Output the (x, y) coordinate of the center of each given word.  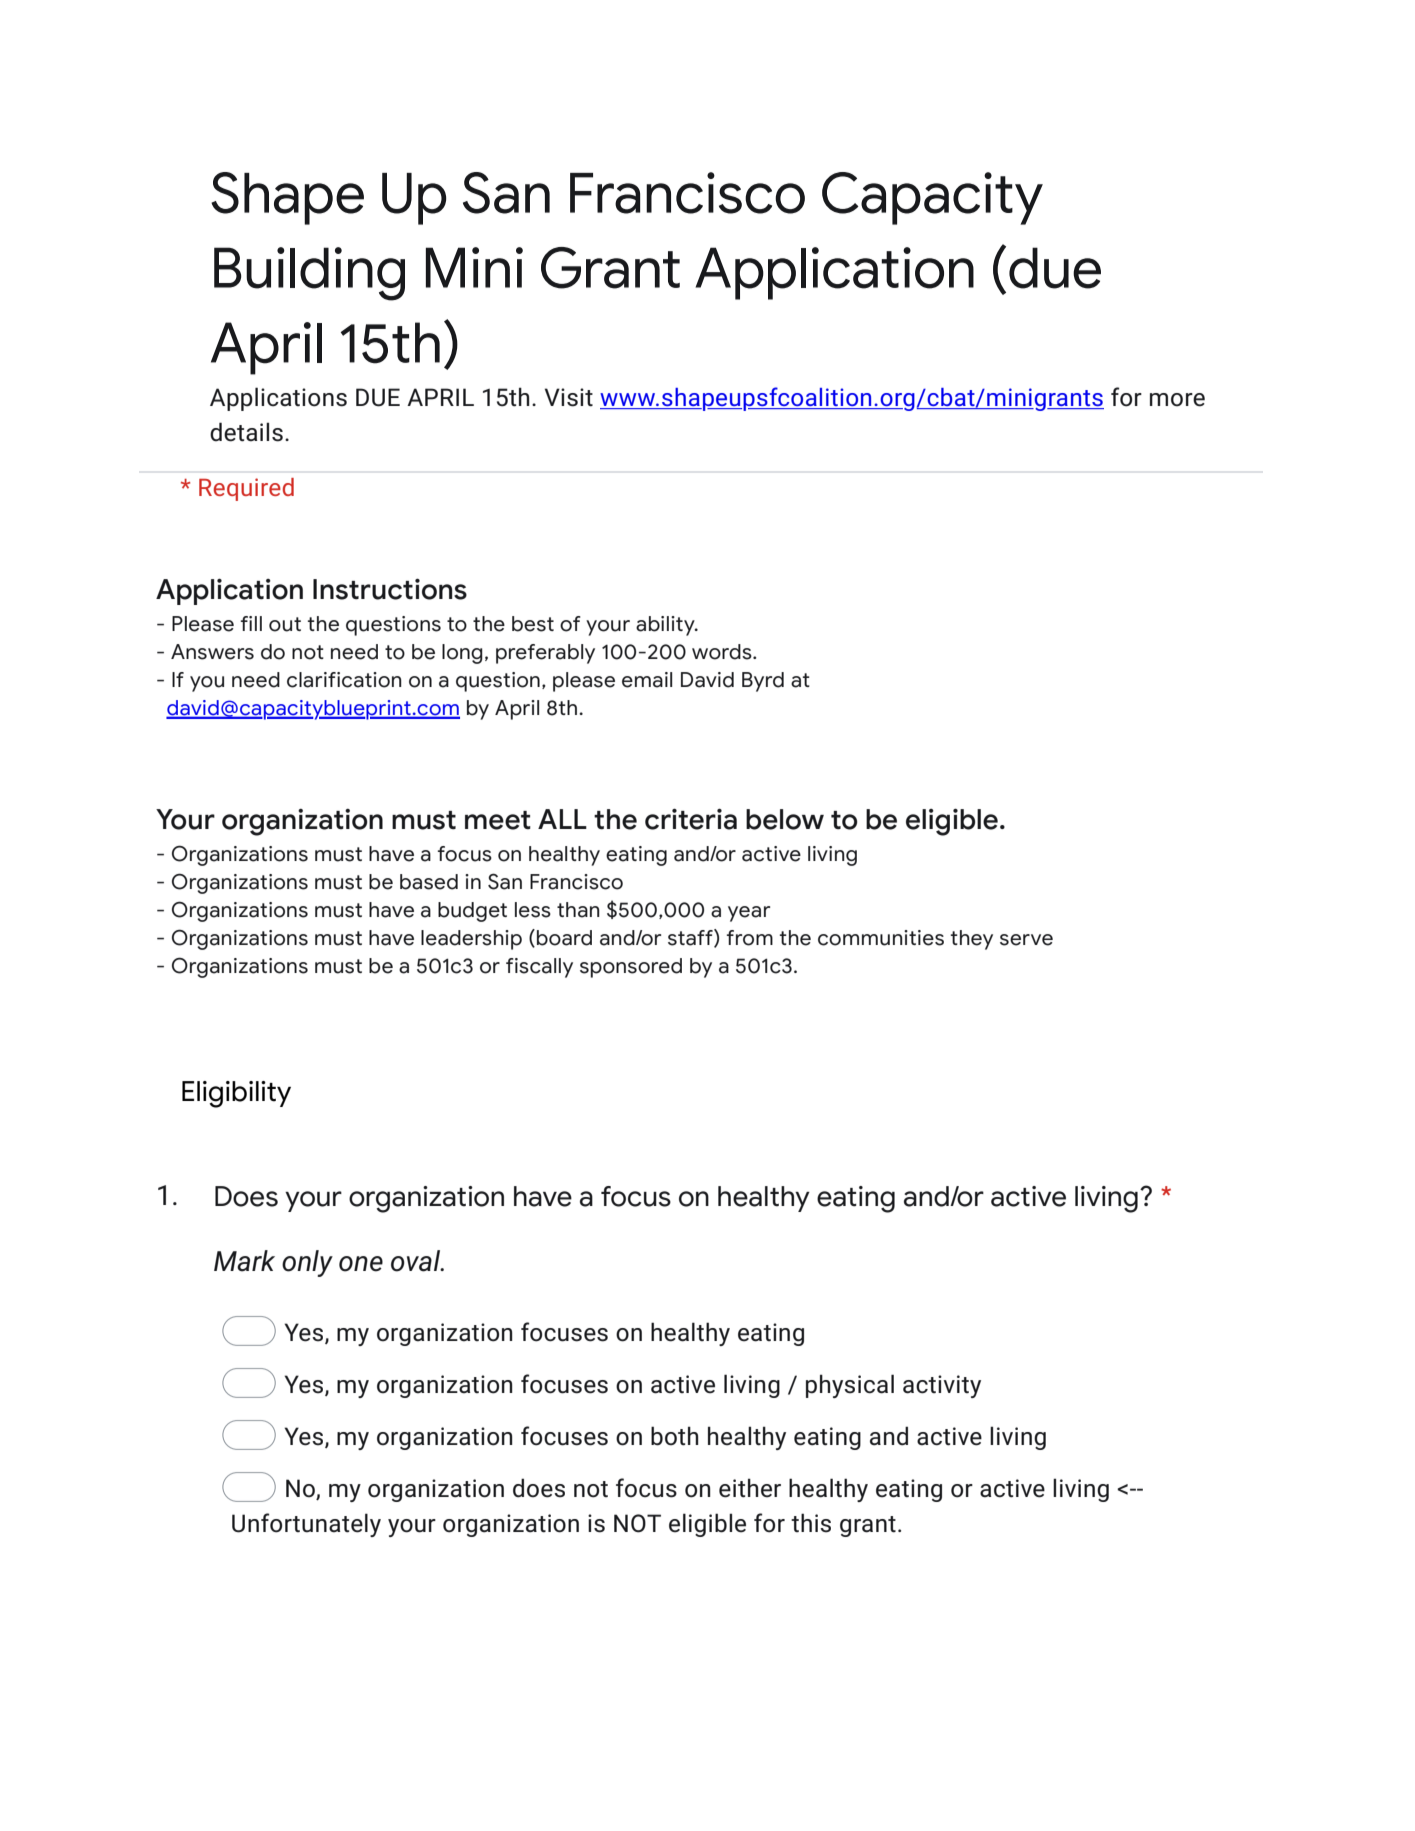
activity (942, 1386)
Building (309, 274)
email (647, 680)
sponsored (631, 968)
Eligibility (236, 1094)
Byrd (763, 682)
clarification (344, 680)
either (750, 1488)
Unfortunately (306, 1525)
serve (1026, 940)
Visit (569, 397)
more (1177, 400)
